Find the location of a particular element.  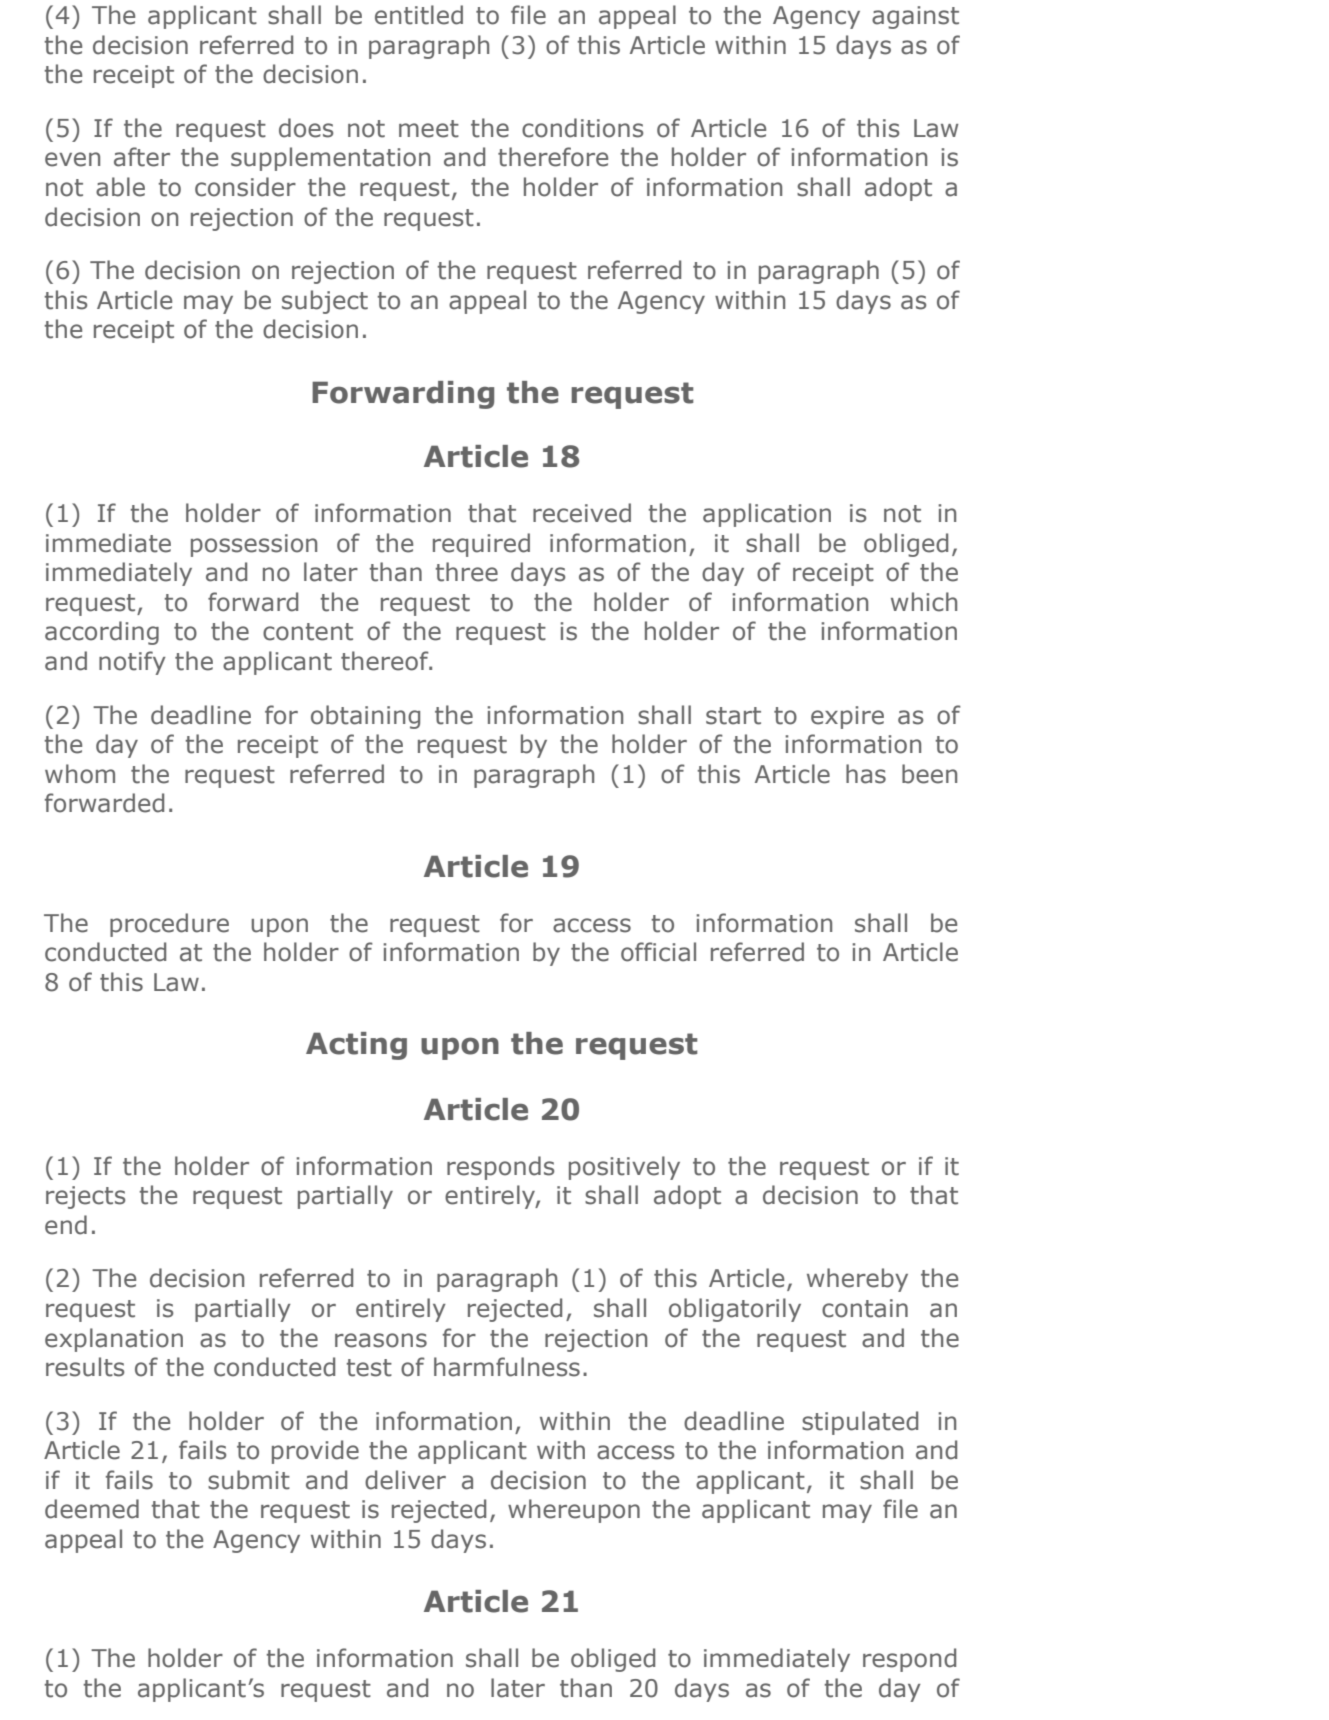

against is located at coordinates (915, 17).
